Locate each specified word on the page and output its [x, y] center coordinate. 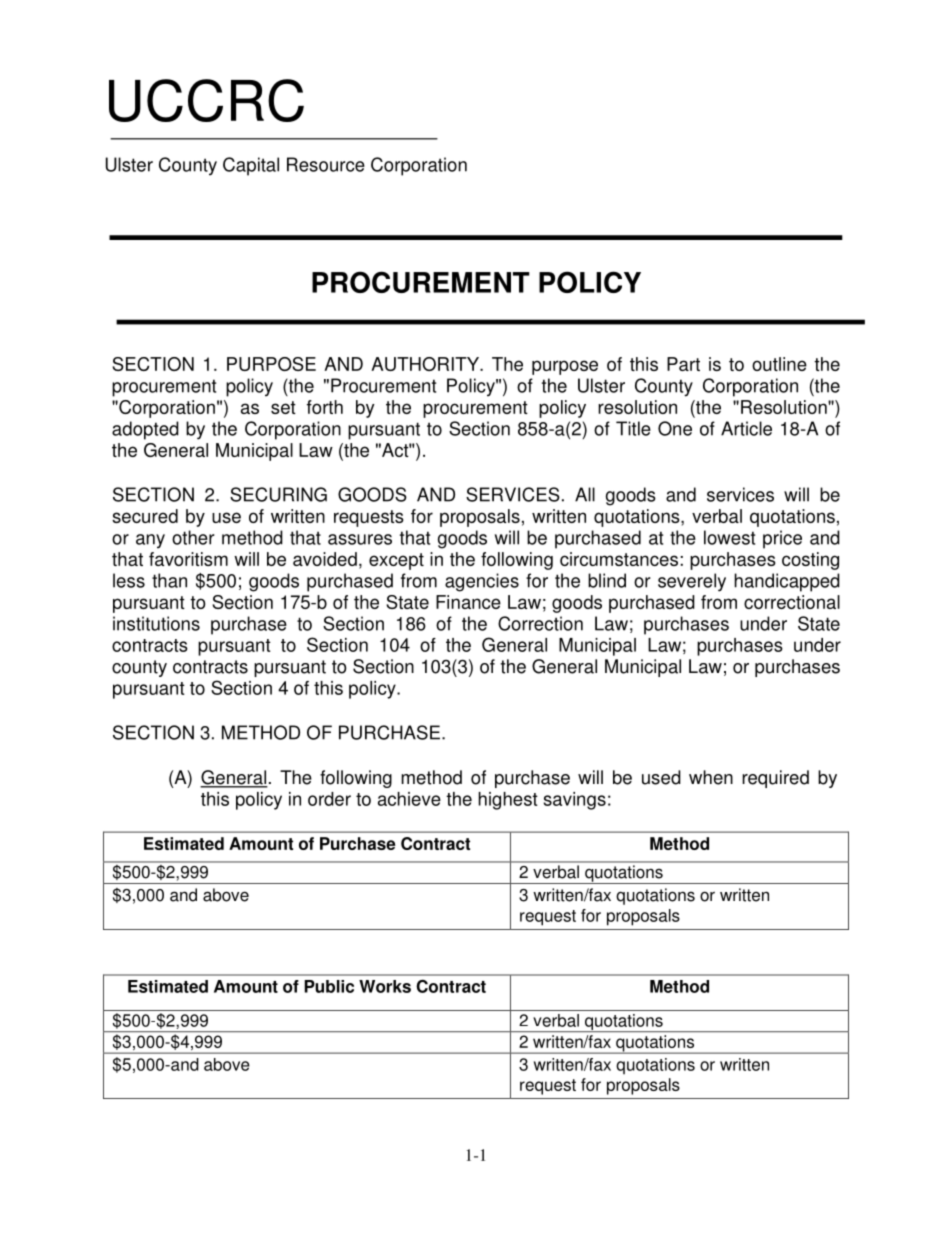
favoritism [188, 559]
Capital [251, 166]
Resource [326, 164]
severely [692, 582]
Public [329, 986]
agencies [482, 582]
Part [683, 364]
